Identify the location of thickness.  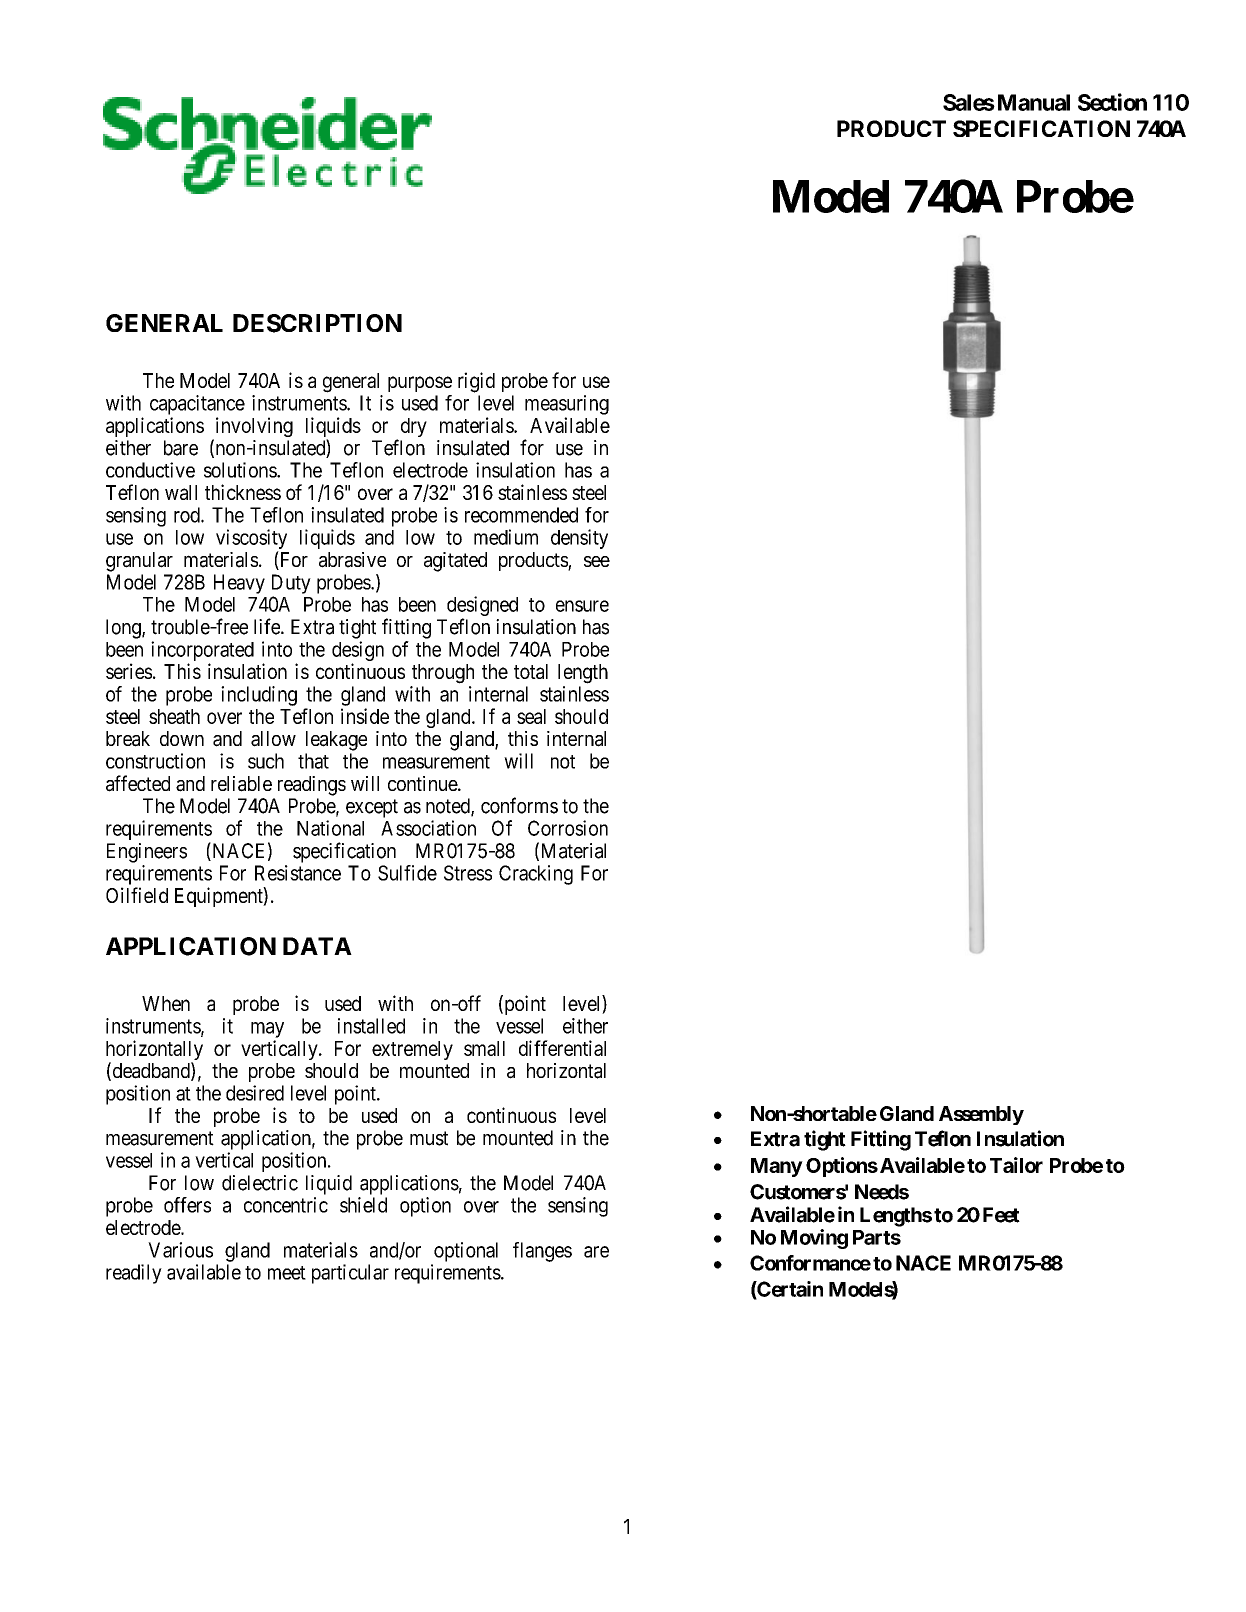
(243, 492).
